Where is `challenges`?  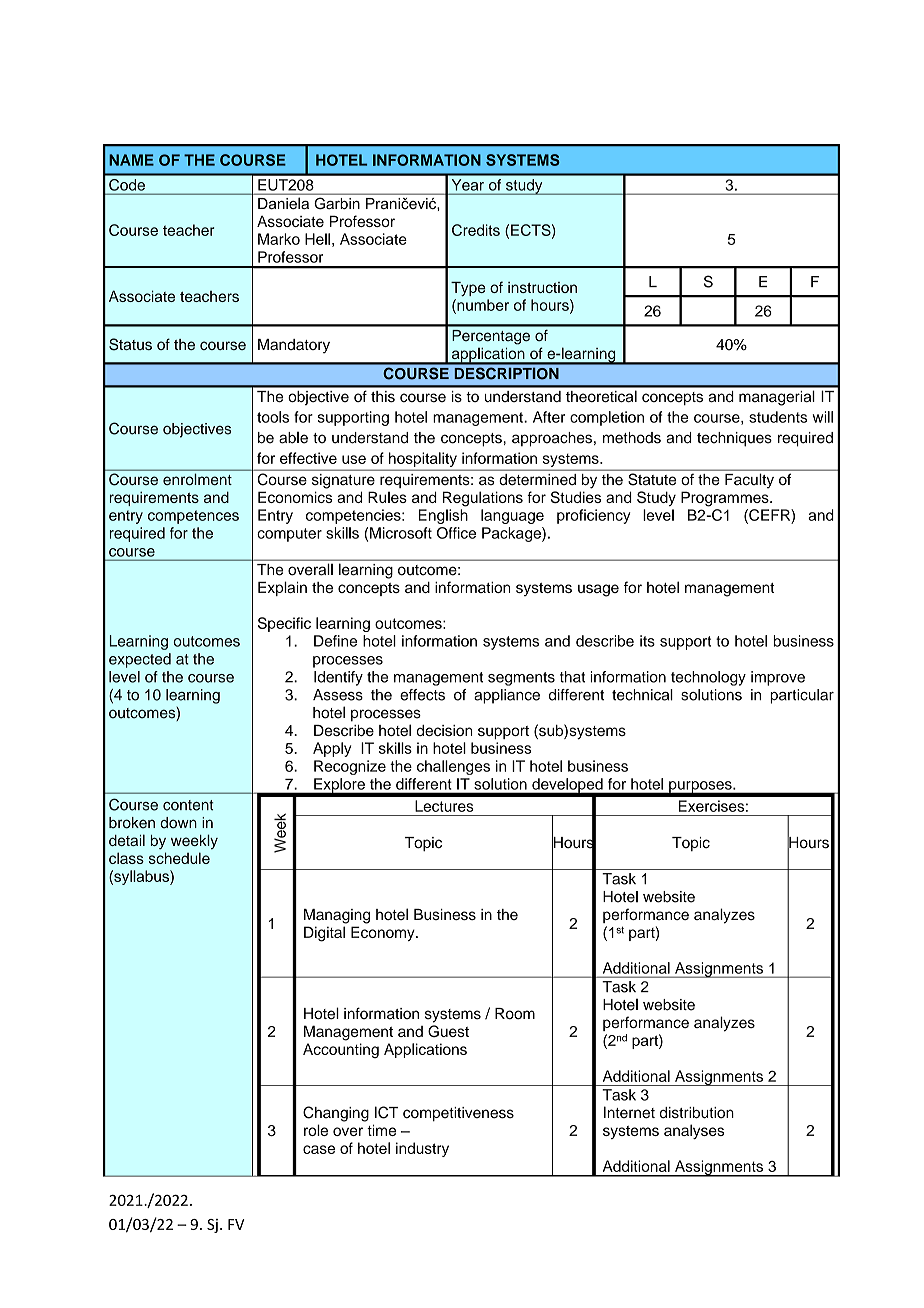
challenges is located at coordinates (453, 767).
